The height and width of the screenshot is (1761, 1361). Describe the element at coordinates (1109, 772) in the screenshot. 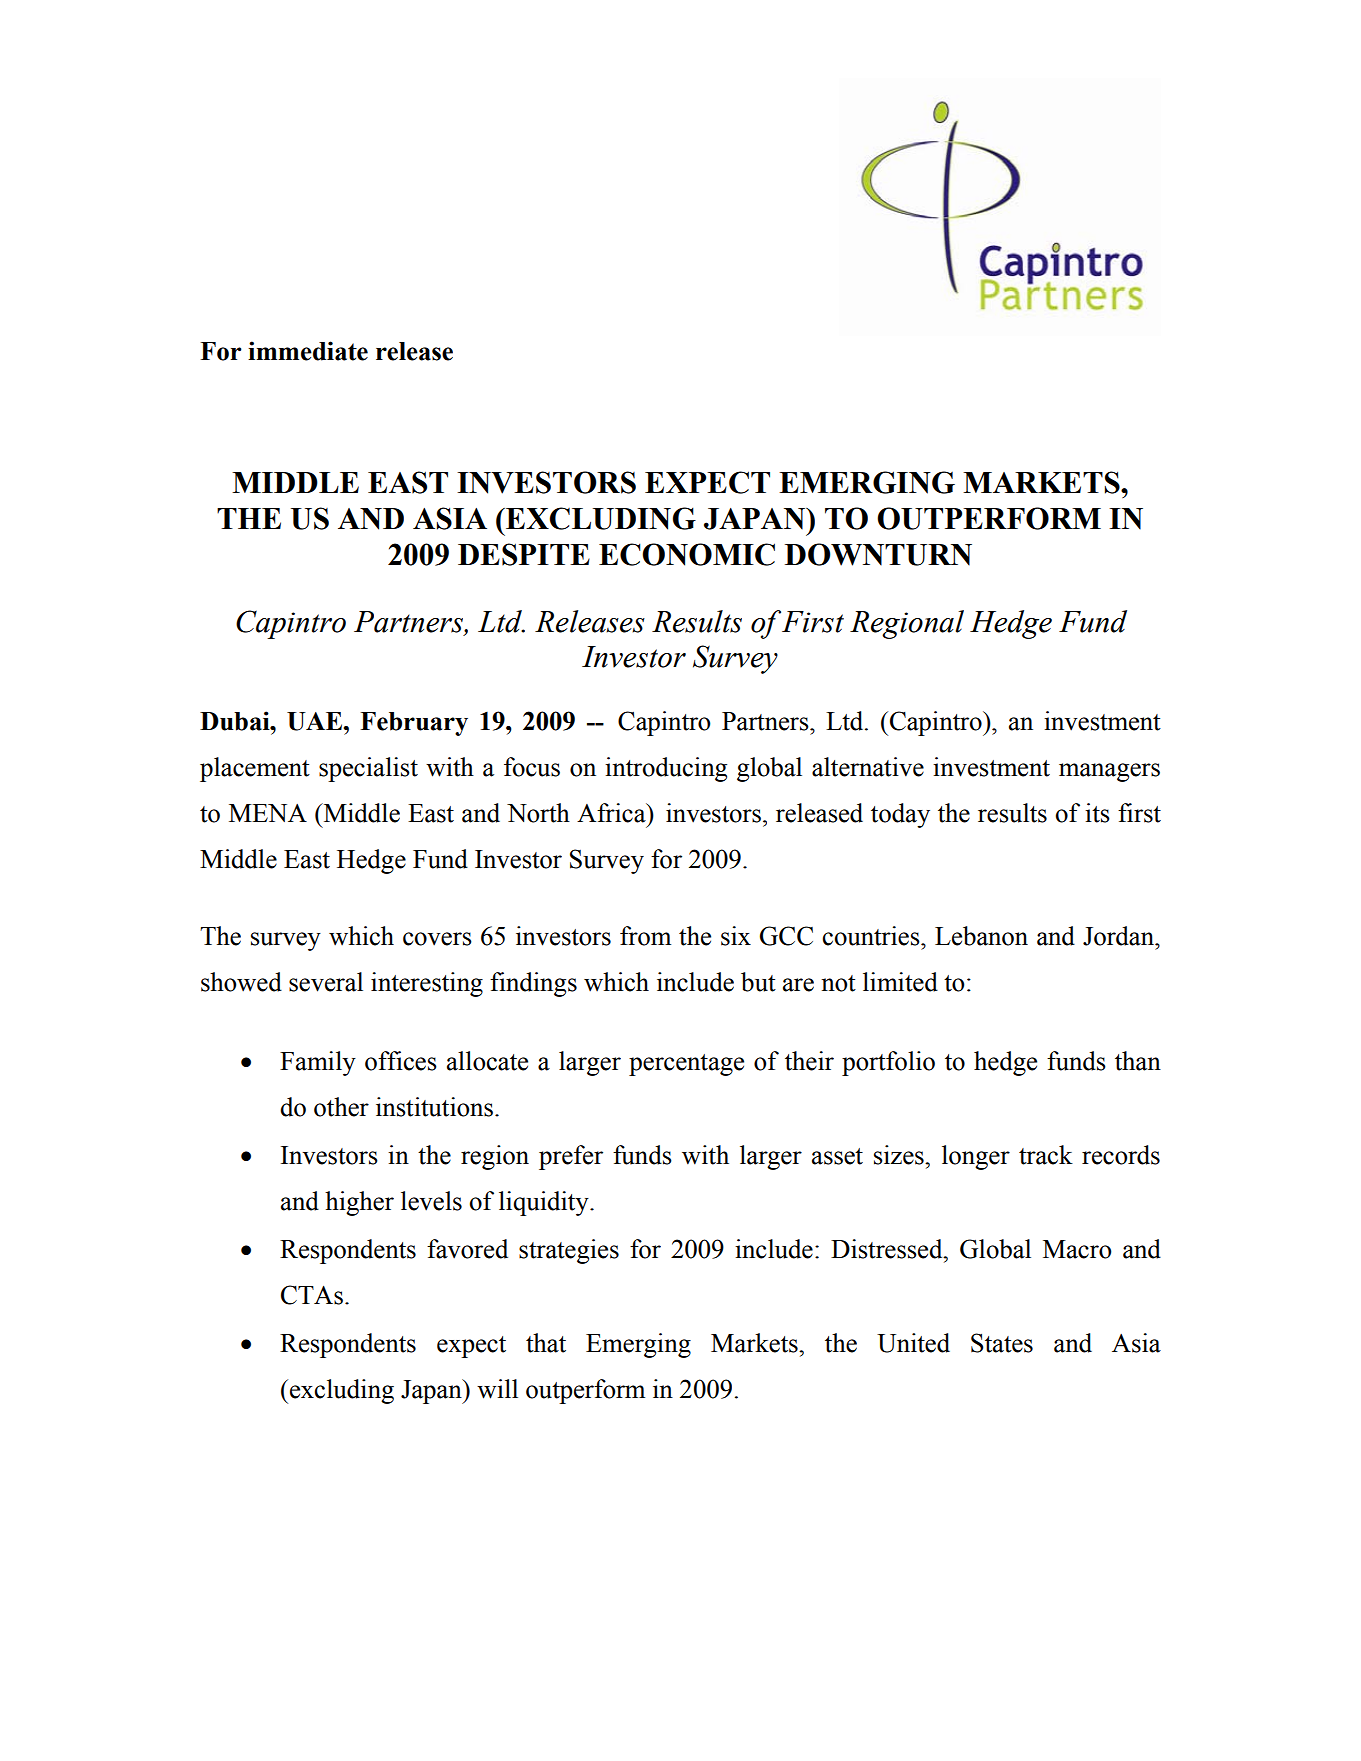

I see `managers` at that location.
